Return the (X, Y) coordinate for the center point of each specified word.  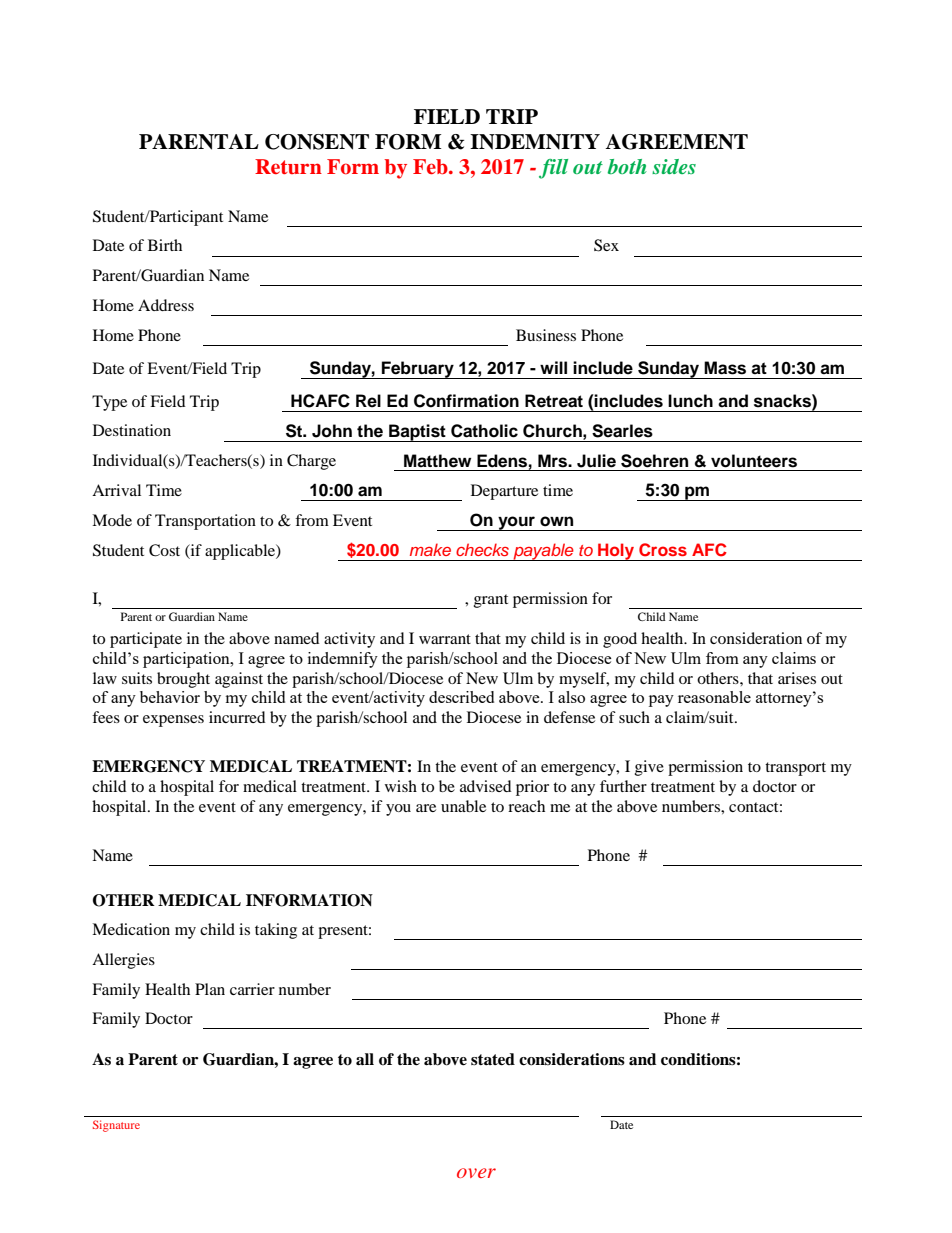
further (623, 786)
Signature (116, 1126)
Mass (725, 368)
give (649, 768)
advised (486, 786)
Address (166, 305)
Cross (663, 550)
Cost (164, 550)
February (418, 370)
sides (674, 166)
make (430, 549)
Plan (210, 989)
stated (493, 1059)
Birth (165, 245)
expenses (173, 721)
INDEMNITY (535, 142)
